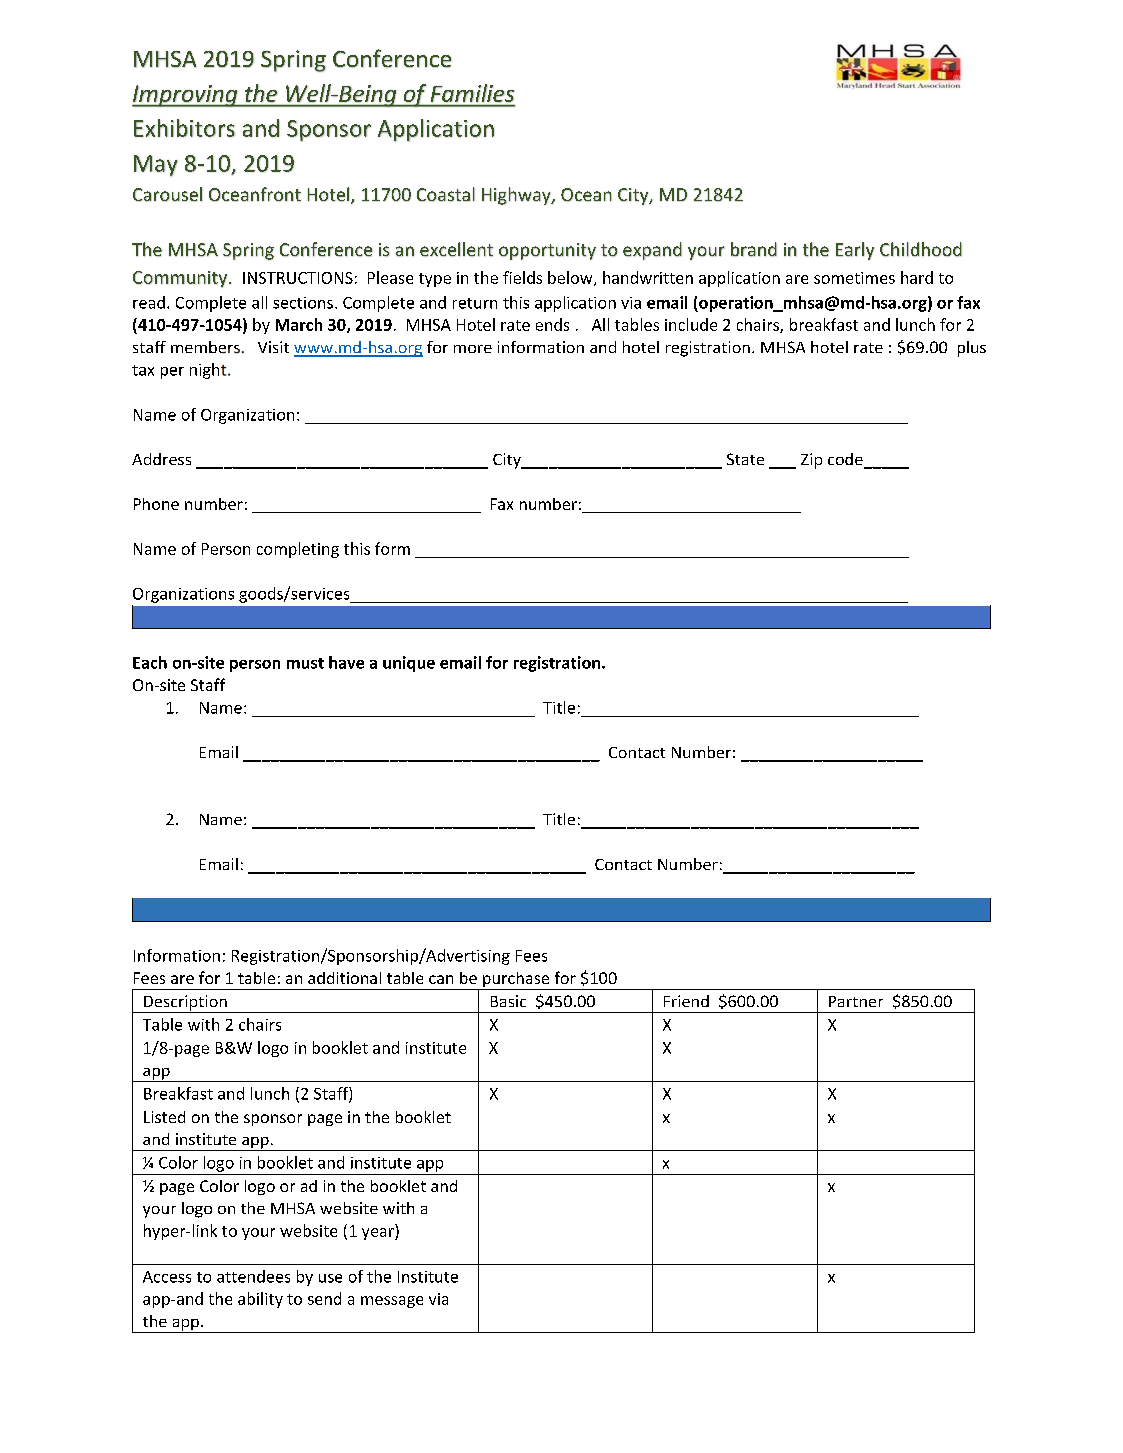 Image resolution: width=1123 pixels, height=1453 pixels. I want to click on State, so click(745, 459).
